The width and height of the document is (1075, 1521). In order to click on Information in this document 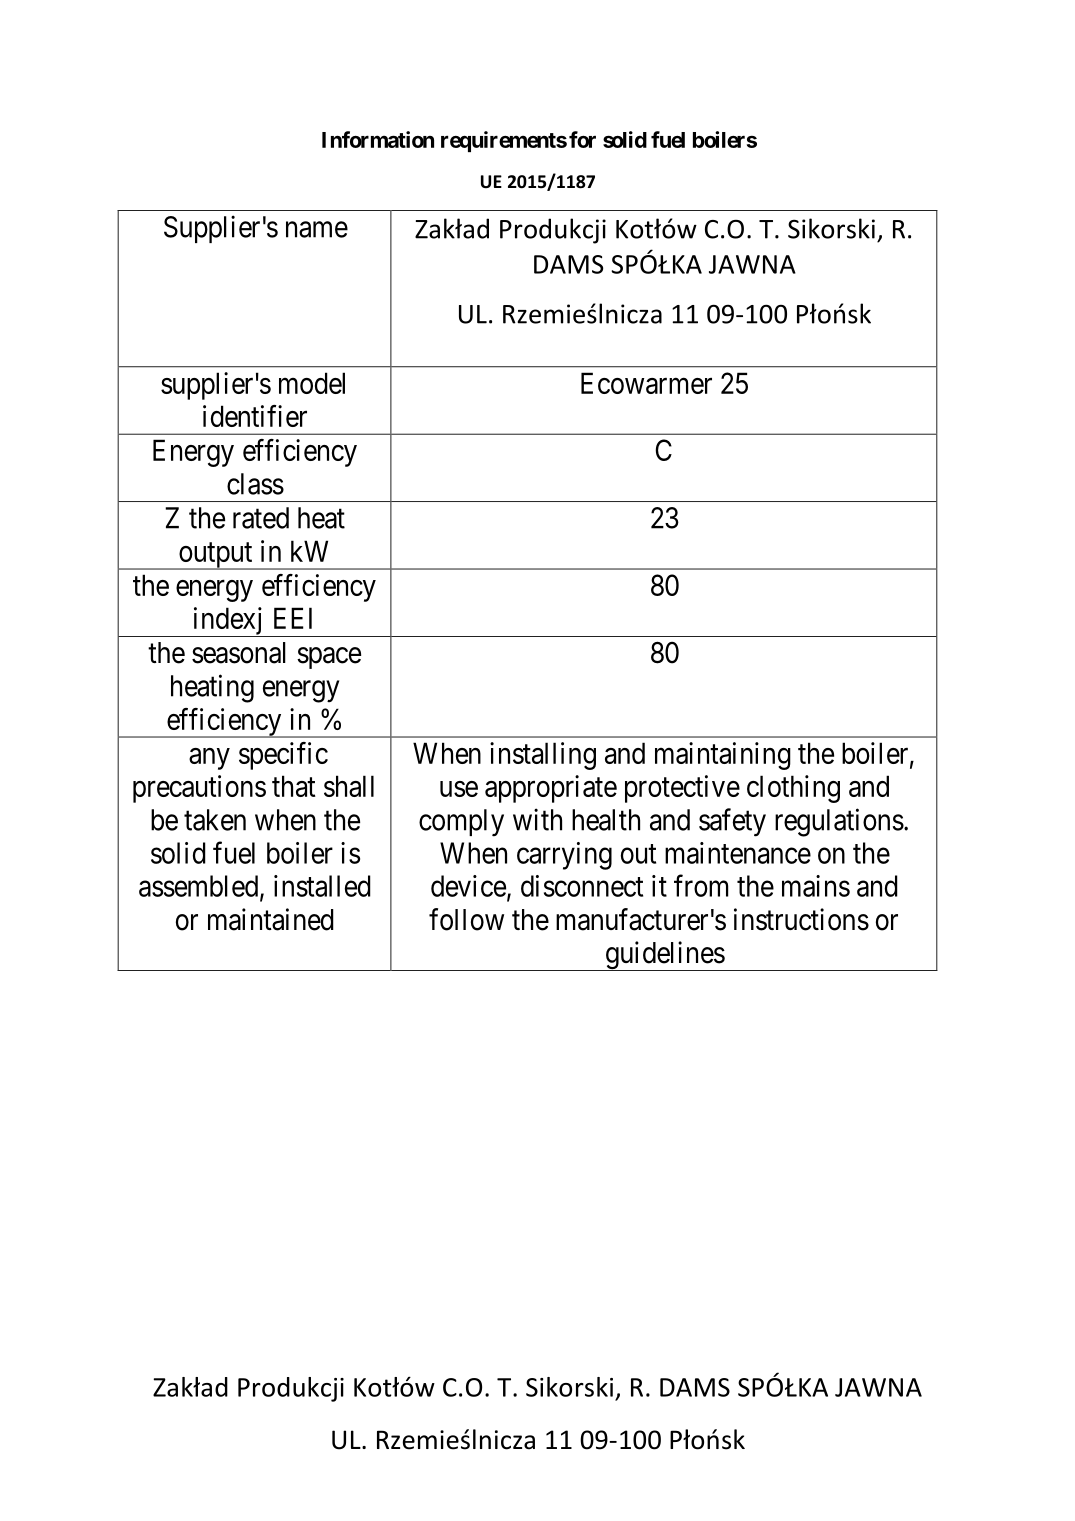, I will do `click(378, 139)`.
